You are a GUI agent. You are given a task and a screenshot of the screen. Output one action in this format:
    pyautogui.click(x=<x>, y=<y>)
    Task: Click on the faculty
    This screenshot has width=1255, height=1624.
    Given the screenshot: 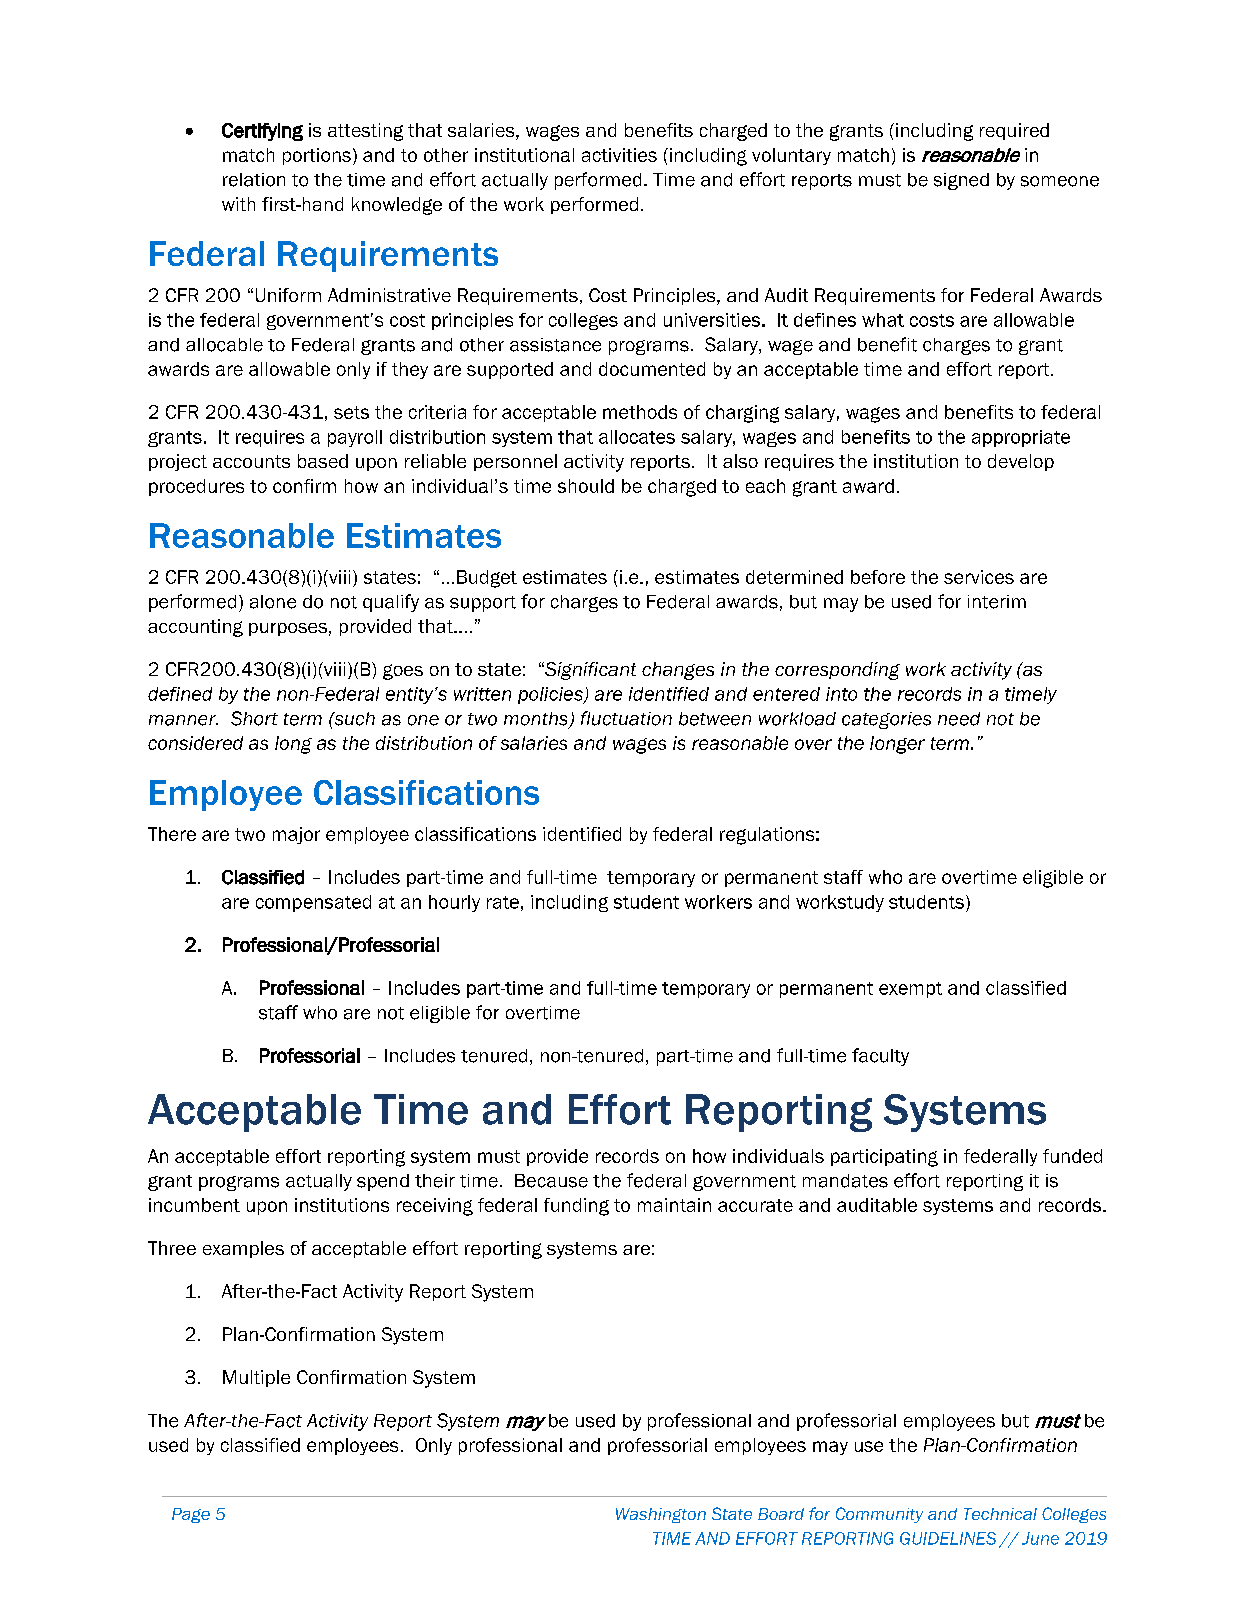 What is the action you would take?
    pyautogui.click(x=880, y=1057)
